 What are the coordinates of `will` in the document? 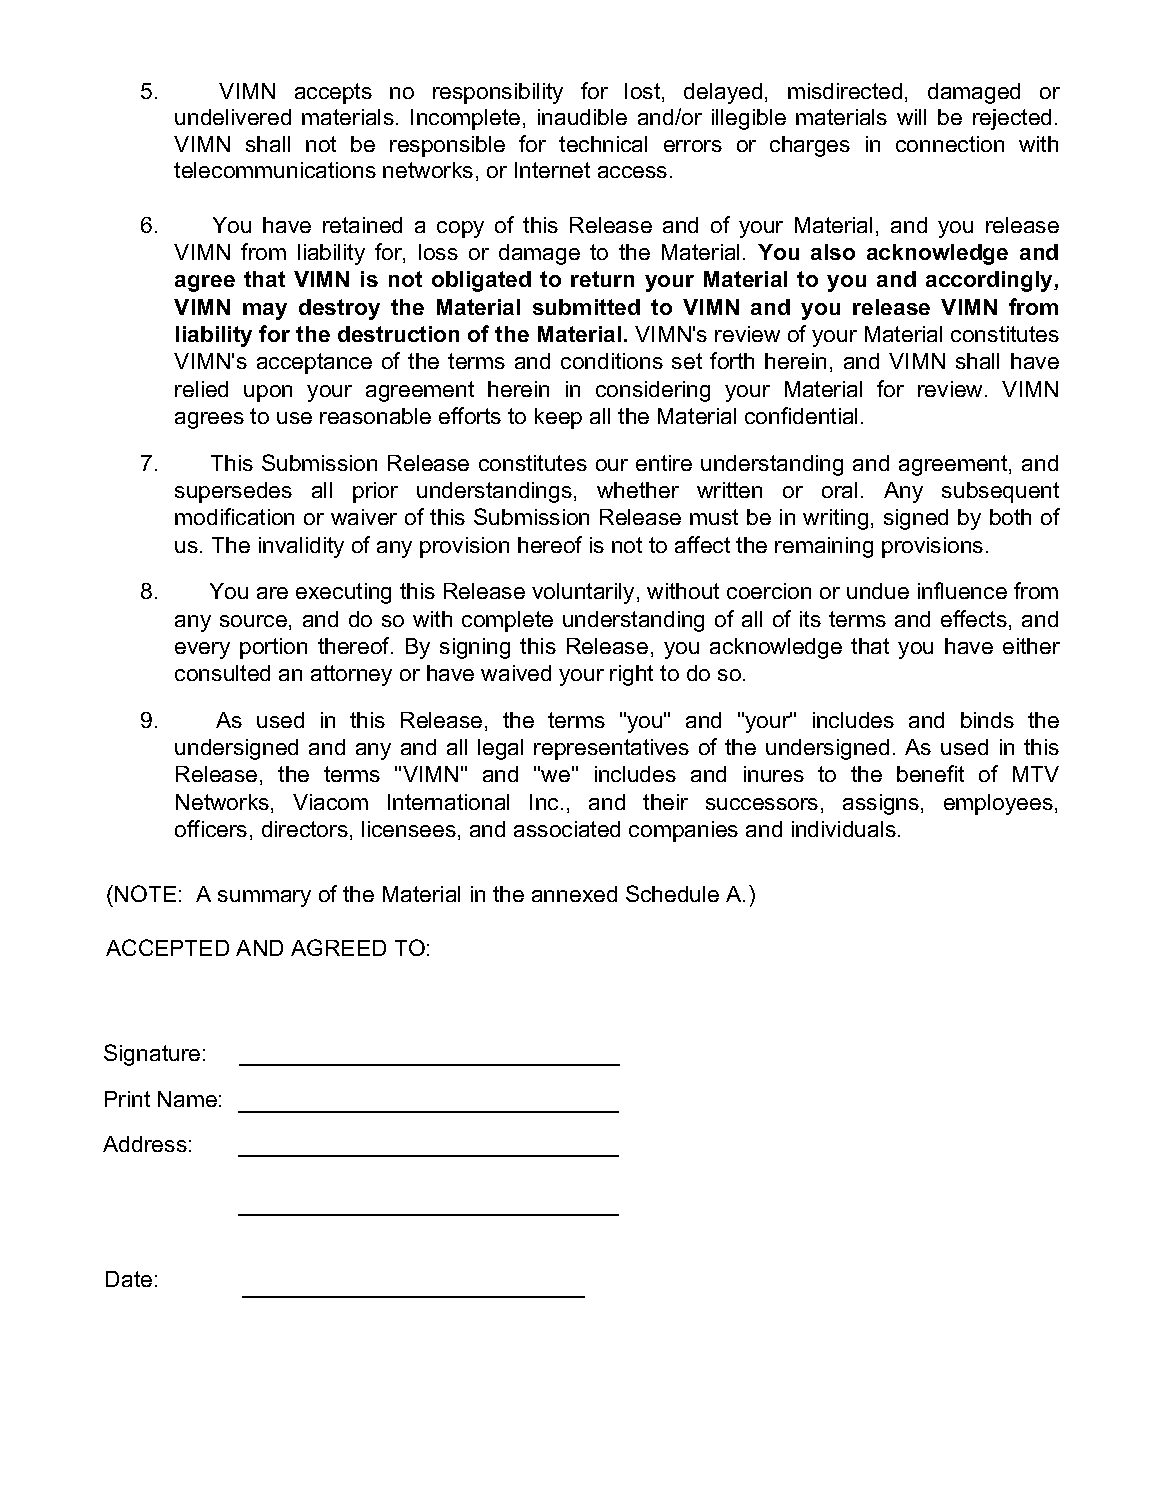 It's located at (911, 117).
